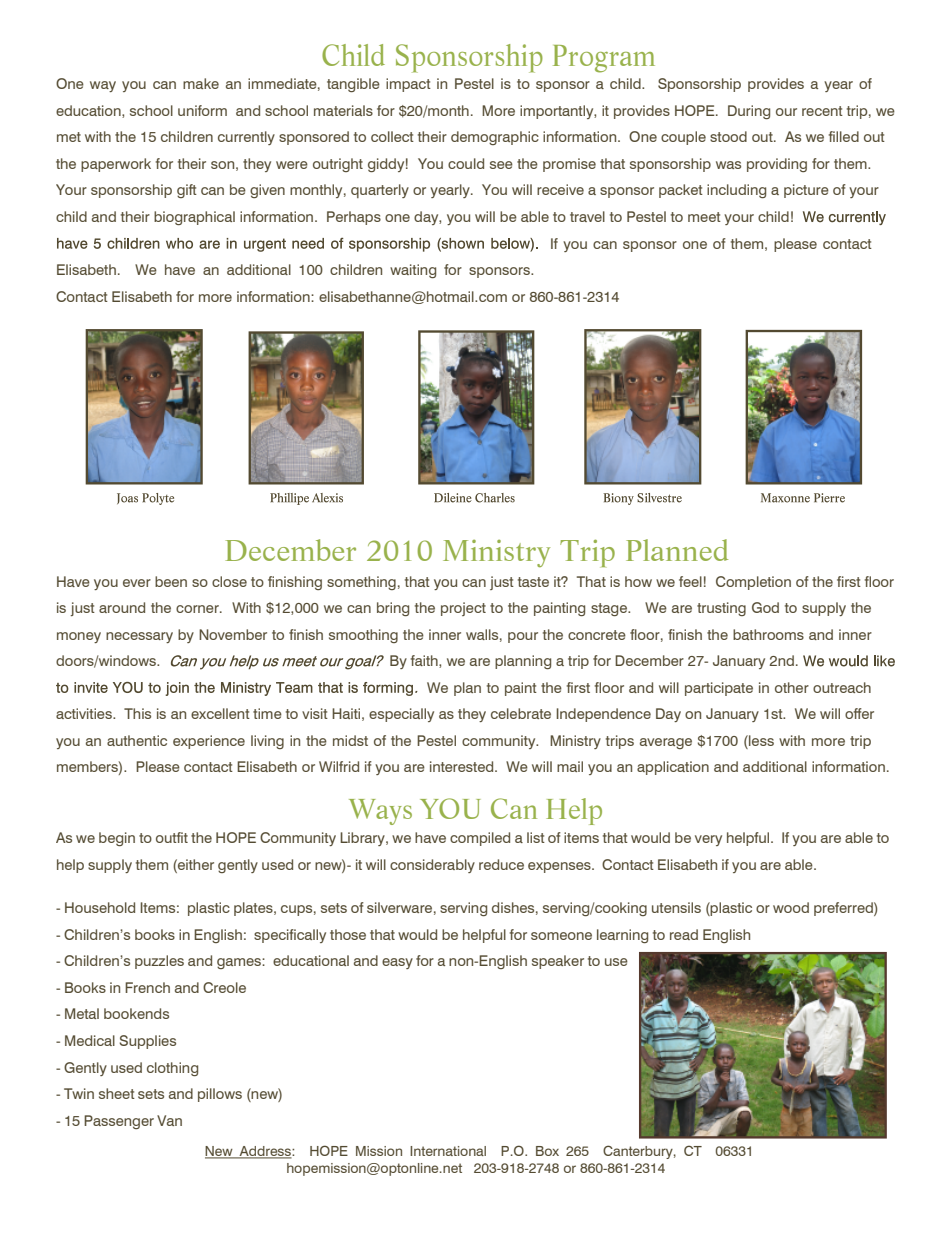 The height and width of the screenshot is (1233, 952). Describe the element at coordinates (463, 609) in the screenshot. I see `project` at that location.
